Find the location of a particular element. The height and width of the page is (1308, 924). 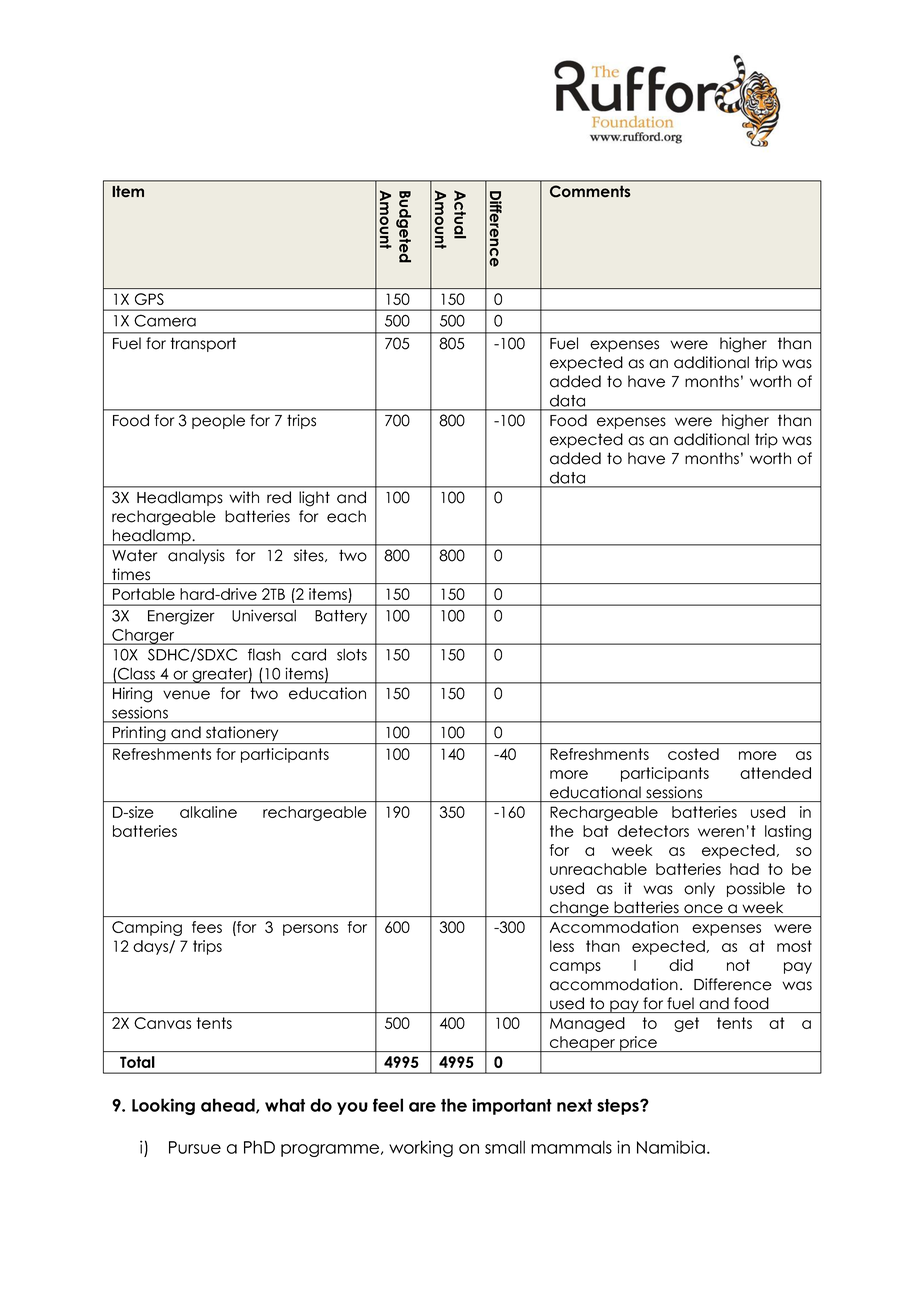

Namibia is located at coordinates (671, 1147).
